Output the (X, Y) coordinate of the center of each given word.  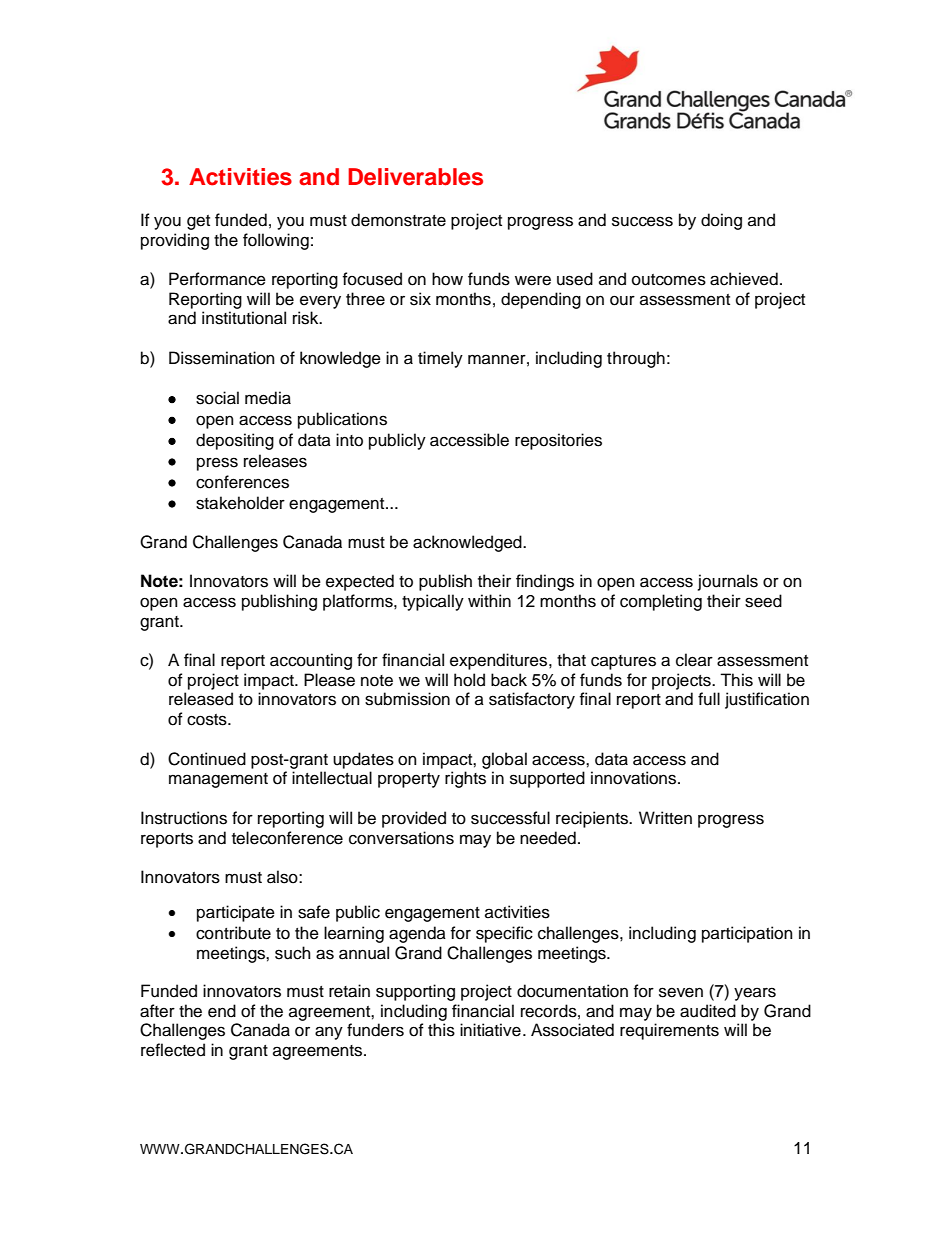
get (198, 222)
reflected (173, 1050)
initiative (490, 1030)
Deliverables (415, 177)
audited (708, 1011)
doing (721, 221)
